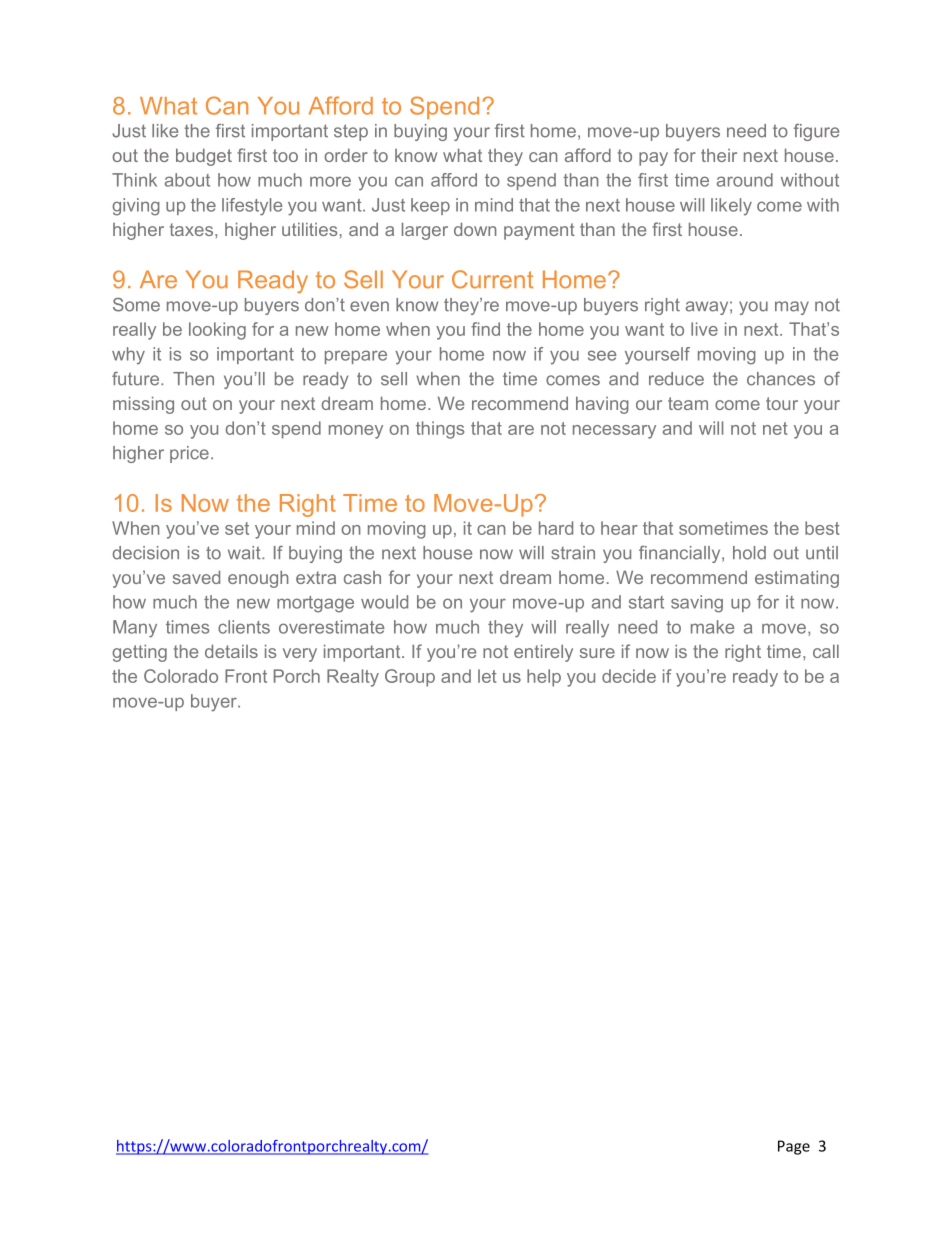  I want to click on budget, so click(204, 157).
